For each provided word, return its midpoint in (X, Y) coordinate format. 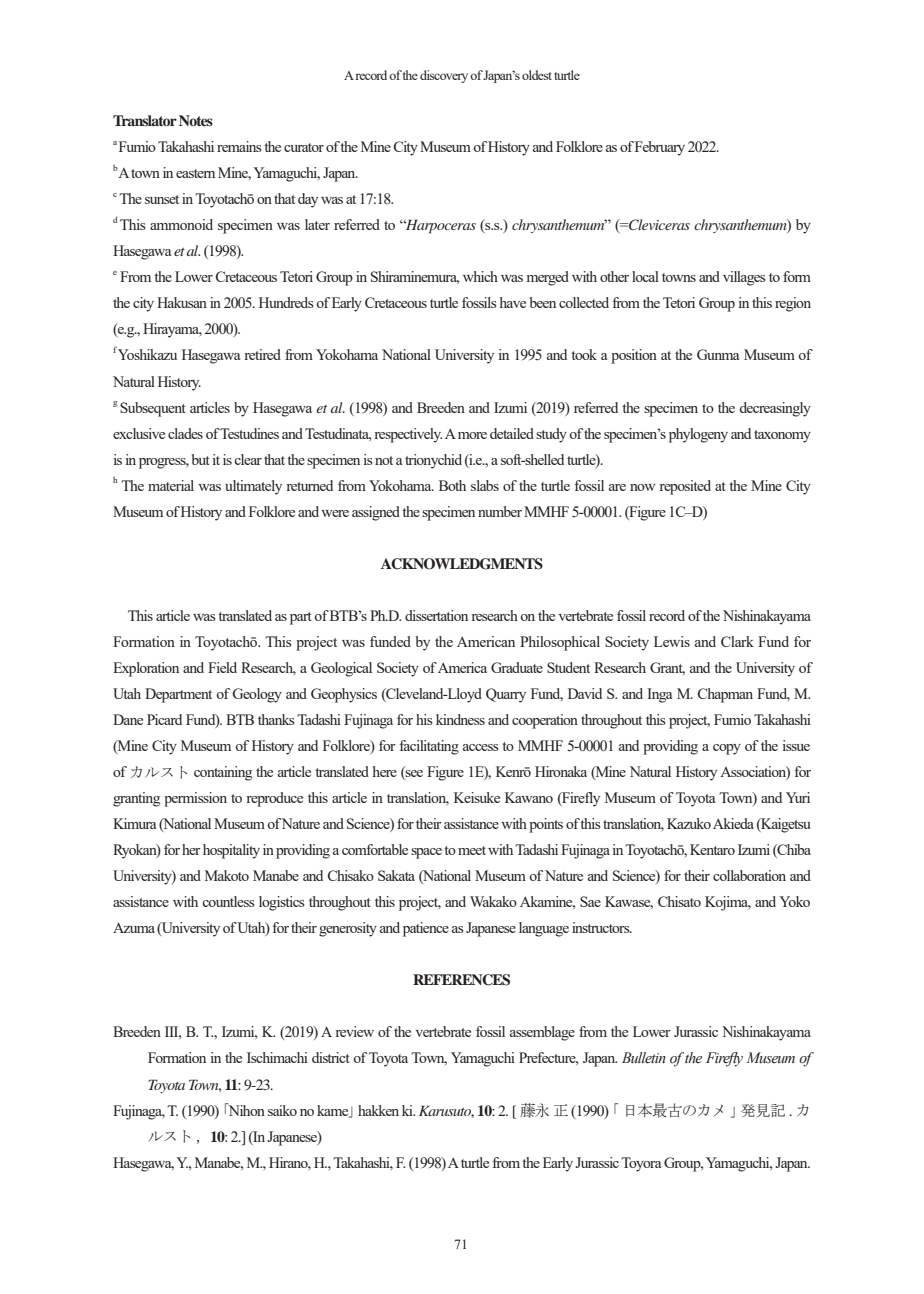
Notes (196, 120)
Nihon (245, 1109)
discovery (444, 76)
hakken (378, 1110)
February (660, 148)
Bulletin (644, 1058)
